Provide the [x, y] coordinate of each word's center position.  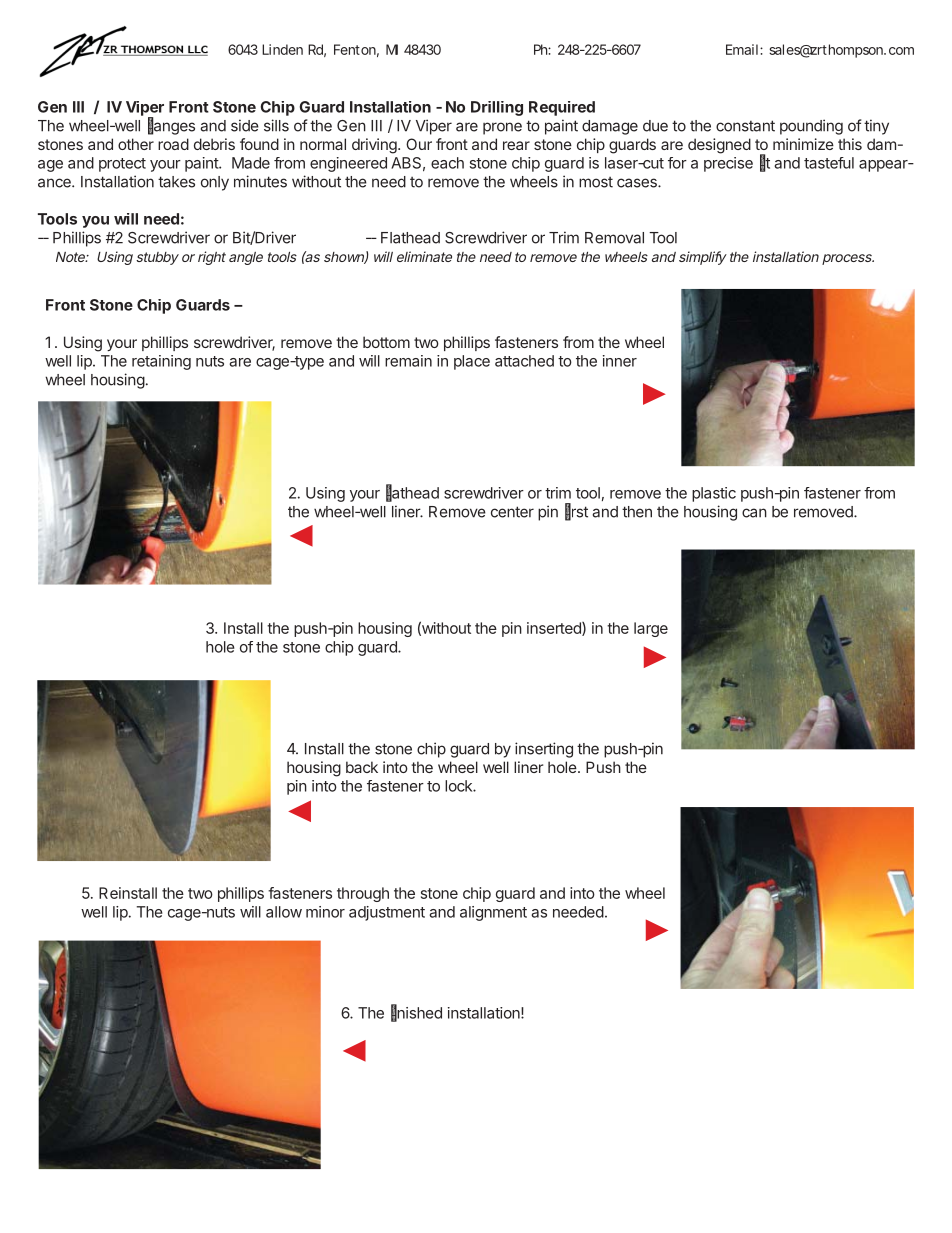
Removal [614, 238]
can [754, 513]
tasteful [829, 163]
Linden [282, 49]
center [512, 512]
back [362, 767]
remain [408, 361]
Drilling [497, 108]
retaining [161, 362]
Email [742, 49]
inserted [555, 629]
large [651, 629]
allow [284, 912]
